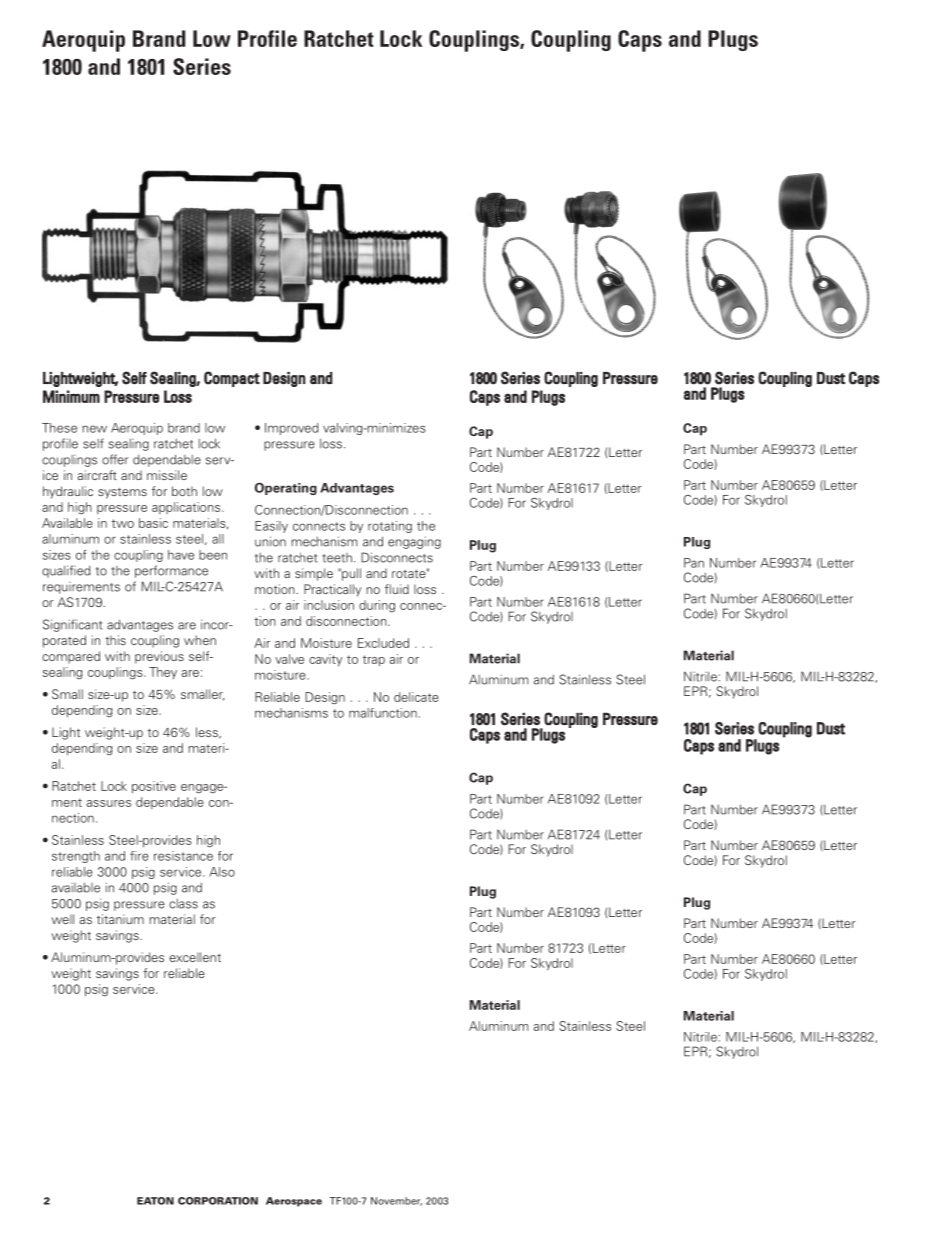 The image size is (952, 1233). What do you see at coordinates (222, 872) in the image?
I see `Also` at bounding box center [222, 872].
